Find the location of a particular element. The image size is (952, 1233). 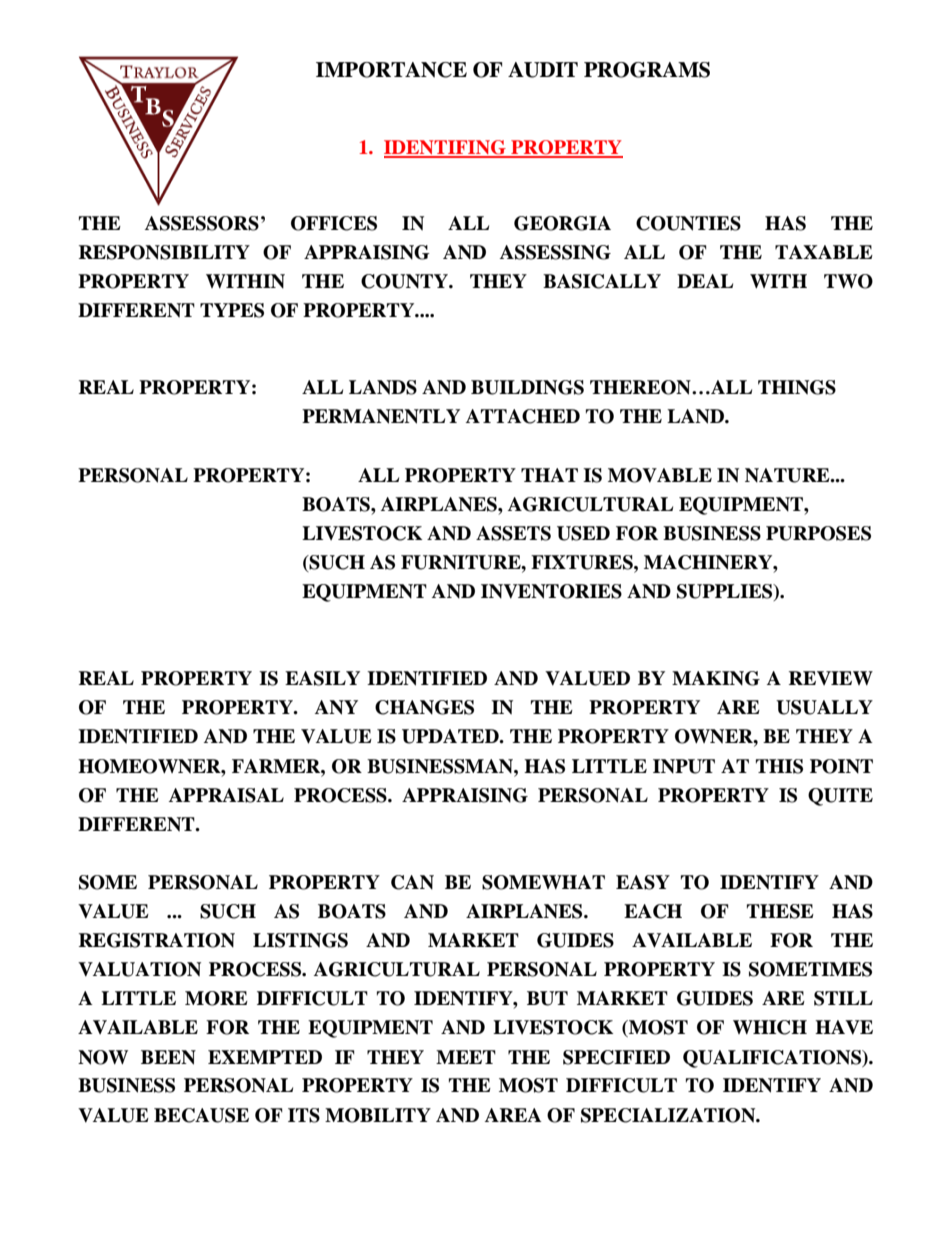

ATTACHED is located at coordinates (523, 416).
